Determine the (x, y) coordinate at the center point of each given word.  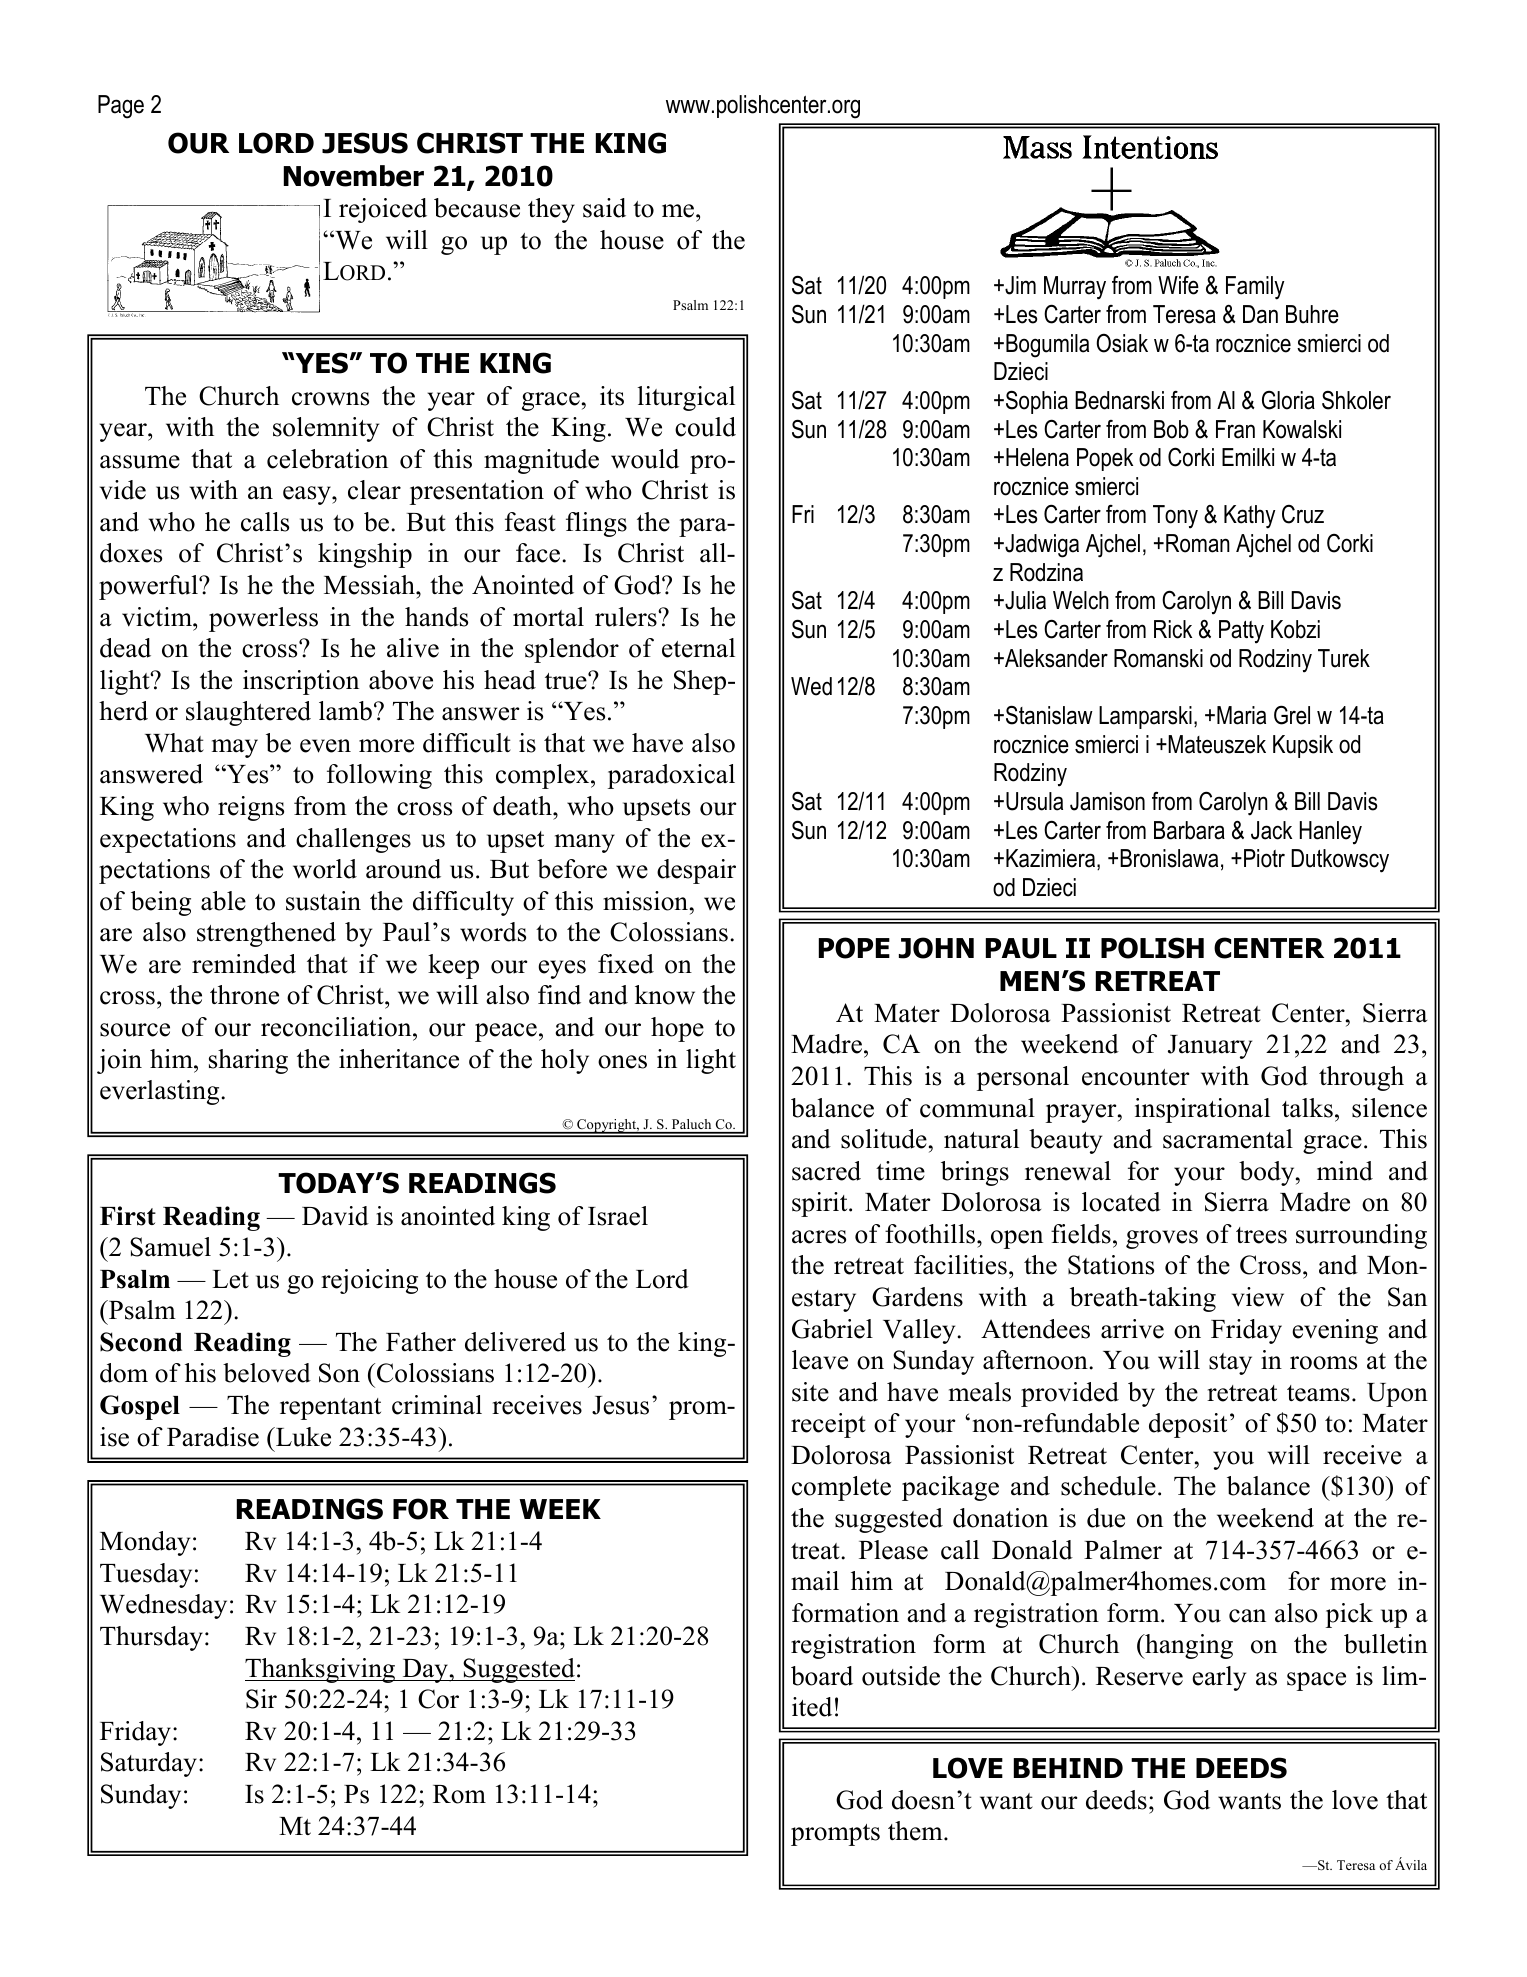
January (1210, 1047)
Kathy (1249, 517)
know (665, 995)
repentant (330, 1409)
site (810, 1392)
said (604, 208)
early (1219, 1678)
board (822, 1676)
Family (1255, 288)
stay (1230, 1364)
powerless (263, 619)
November (354, 176)
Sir (261, 1699)
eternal (698, 648)
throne (244, 995)
